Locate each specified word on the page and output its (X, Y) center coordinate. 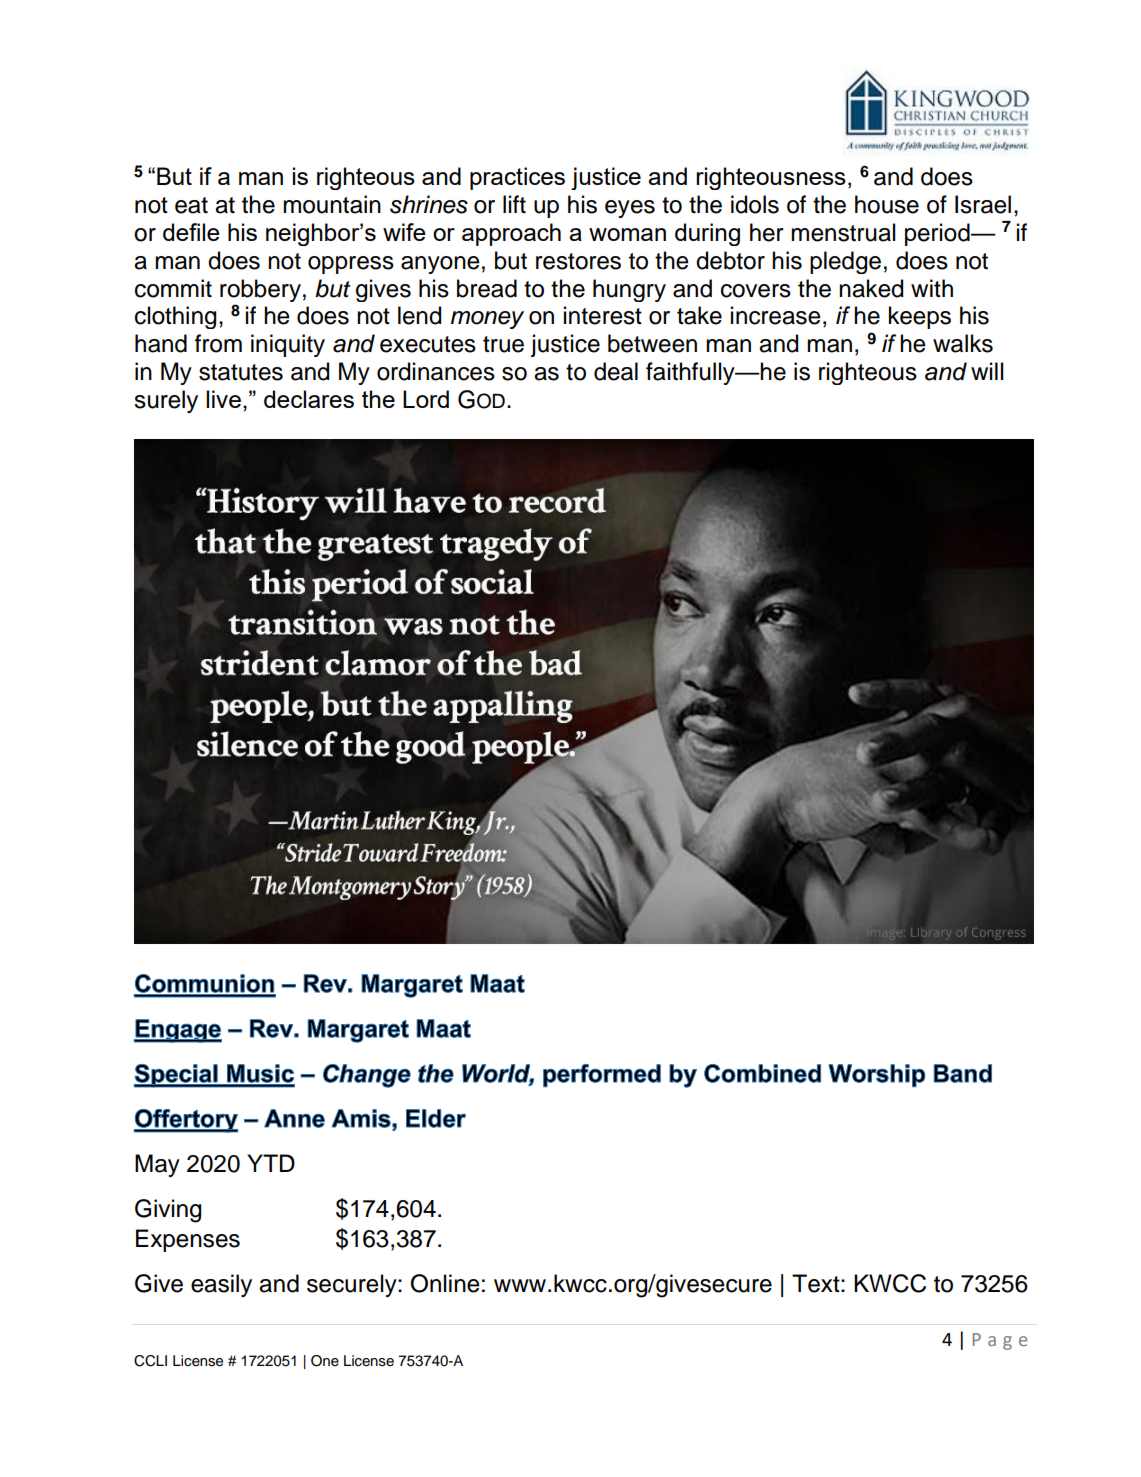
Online (445, 1283)
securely (353, 1285)
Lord (426, 399)
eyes (630, 209)
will (987, 371)
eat (191, 205)
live (223, 399)
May (157, 1165)
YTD (271, 1163)
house (887, 204)
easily (221, 1285)
